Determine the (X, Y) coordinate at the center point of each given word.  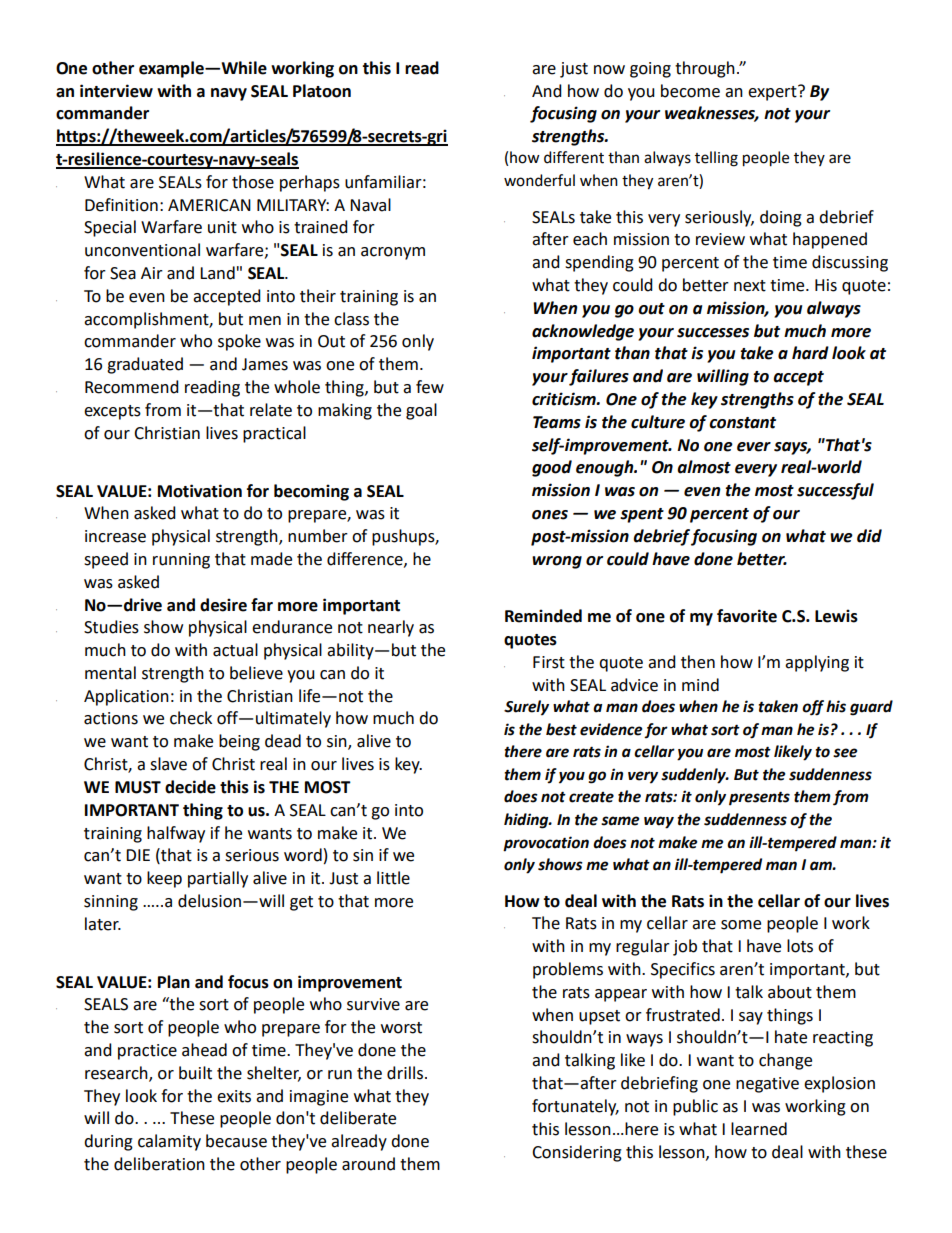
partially (218, 879)
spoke (239, 342)
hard (810, 353)
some (741, 925)
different (574, 157)
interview (116, 91)
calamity (169, 1142)
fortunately (575, 1107)
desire (223, 605)
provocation (546, 844)
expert (773, 93)
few (430, 387)
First (549, 662)
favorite (747, 616)
